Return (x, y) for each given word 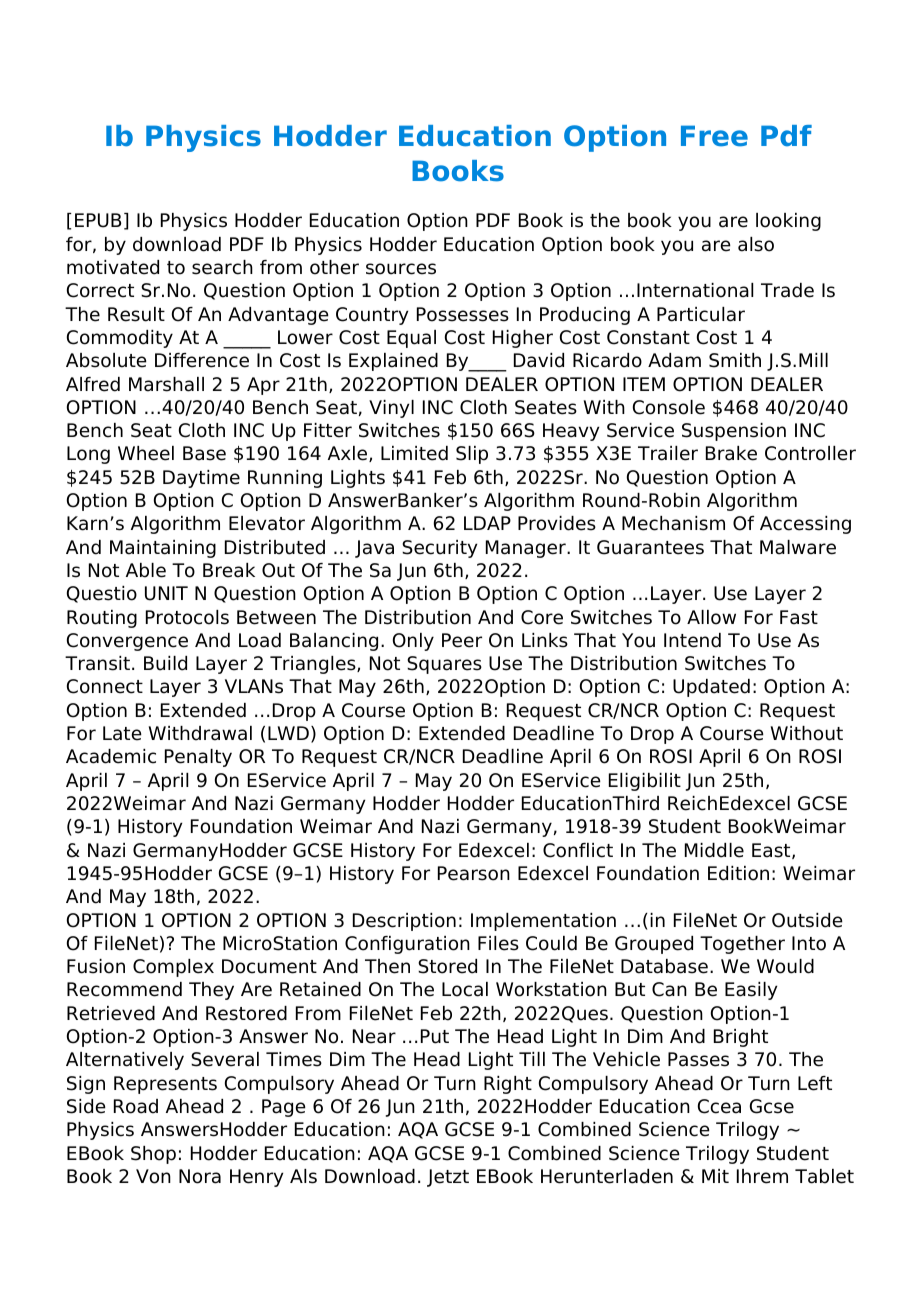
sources (401, 269)
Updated (711, 688)
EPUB (98, 220)
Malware (798, 547)
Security (439, 549)
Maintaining (163, 549)
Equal (411, 339)
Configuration (407, 945)
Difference (202, 360)
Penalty (198, 758)
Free (714, 136)
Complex (173, 968)
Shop (153, 1155)
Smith (735, 360)
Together (742, 945)
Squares (444, 665)
